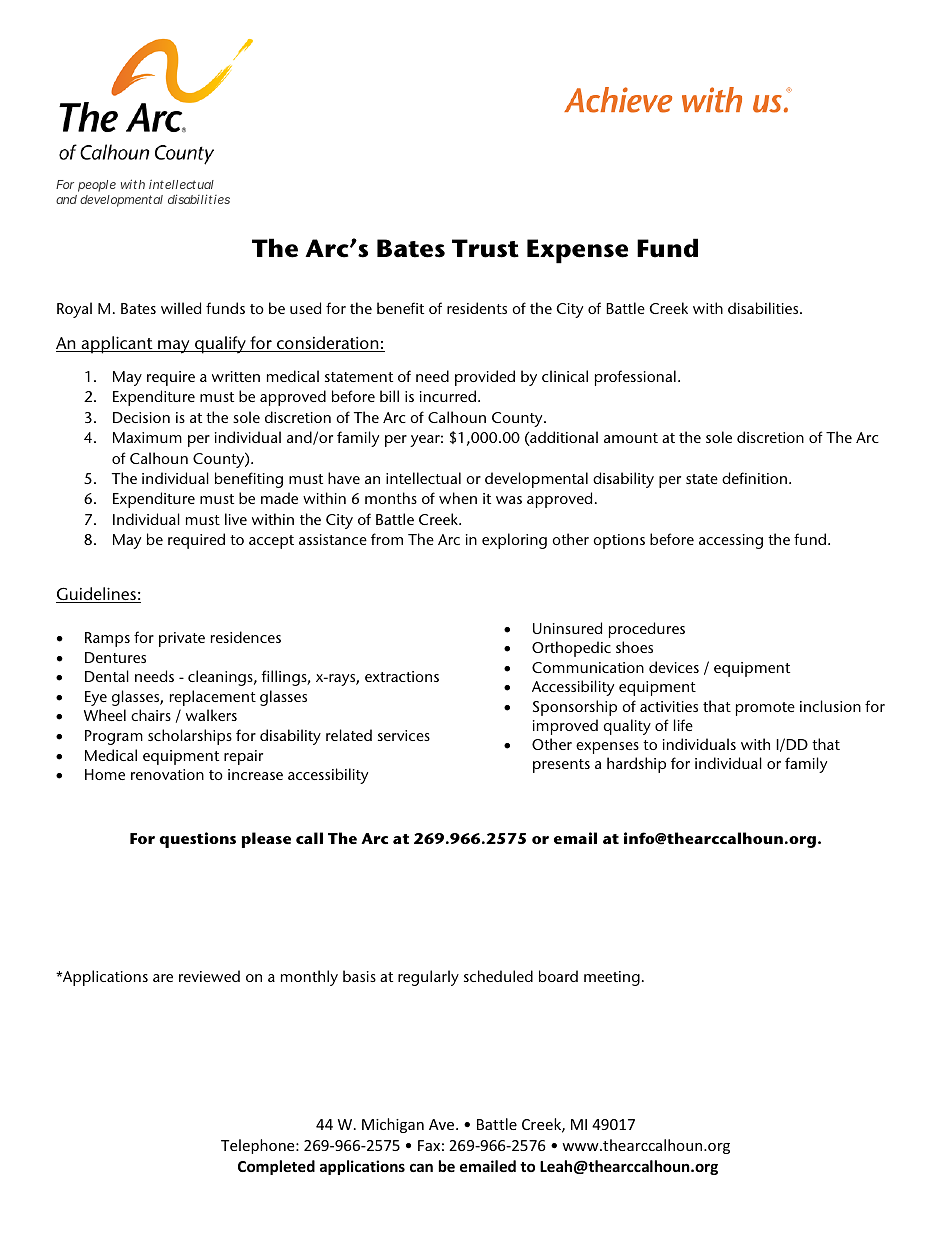 This page has height=1233, width=952. Describe the element at coordinates (765, 709) in the page. I see `promote` at that location.
